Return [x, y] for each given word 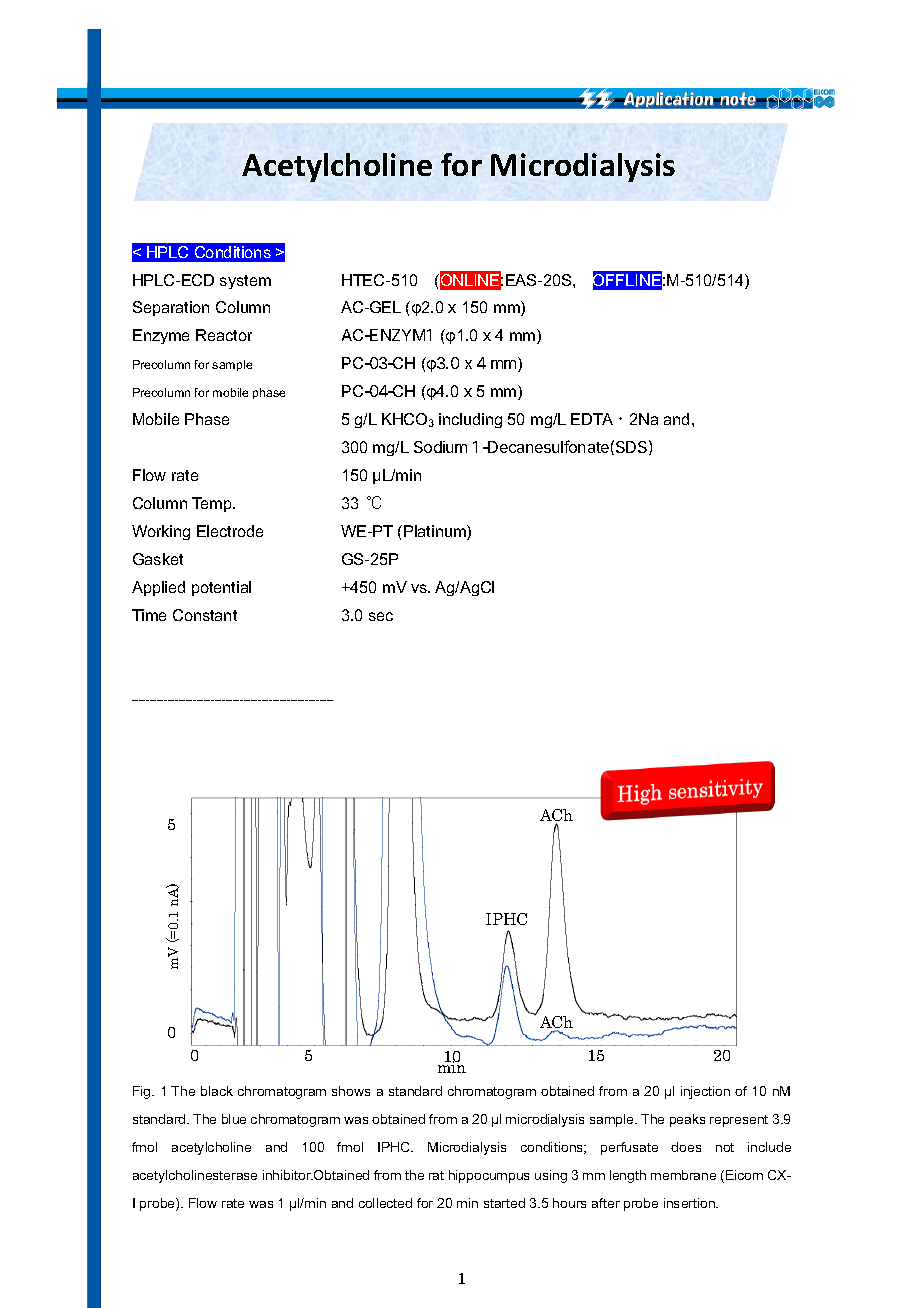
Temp [213, 504]
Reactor [224, 335]
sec [381, 616]
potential [221, 588]
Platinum [436, 532]
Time [149, 615]
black [217, 1091]
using [551, 1176]
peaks [687, 1120]
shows [351, 1091]
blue [234, 1119]
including [470, 420]
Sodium [440, 447]
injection [705, 1092]
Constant [205, 615]
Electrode [230, 531]
